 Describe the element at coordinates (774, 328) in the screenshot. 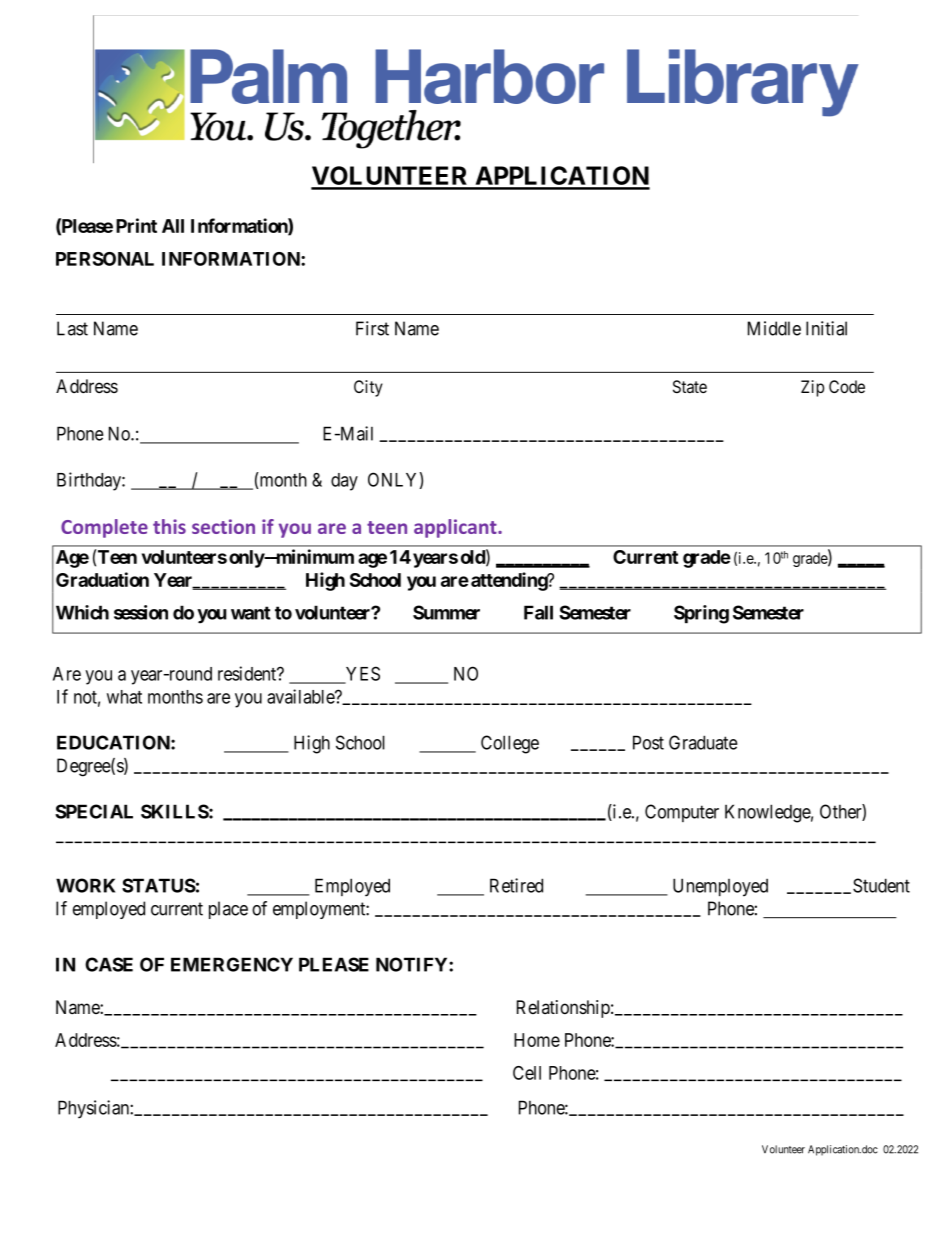

I see `Middle` at that location.
